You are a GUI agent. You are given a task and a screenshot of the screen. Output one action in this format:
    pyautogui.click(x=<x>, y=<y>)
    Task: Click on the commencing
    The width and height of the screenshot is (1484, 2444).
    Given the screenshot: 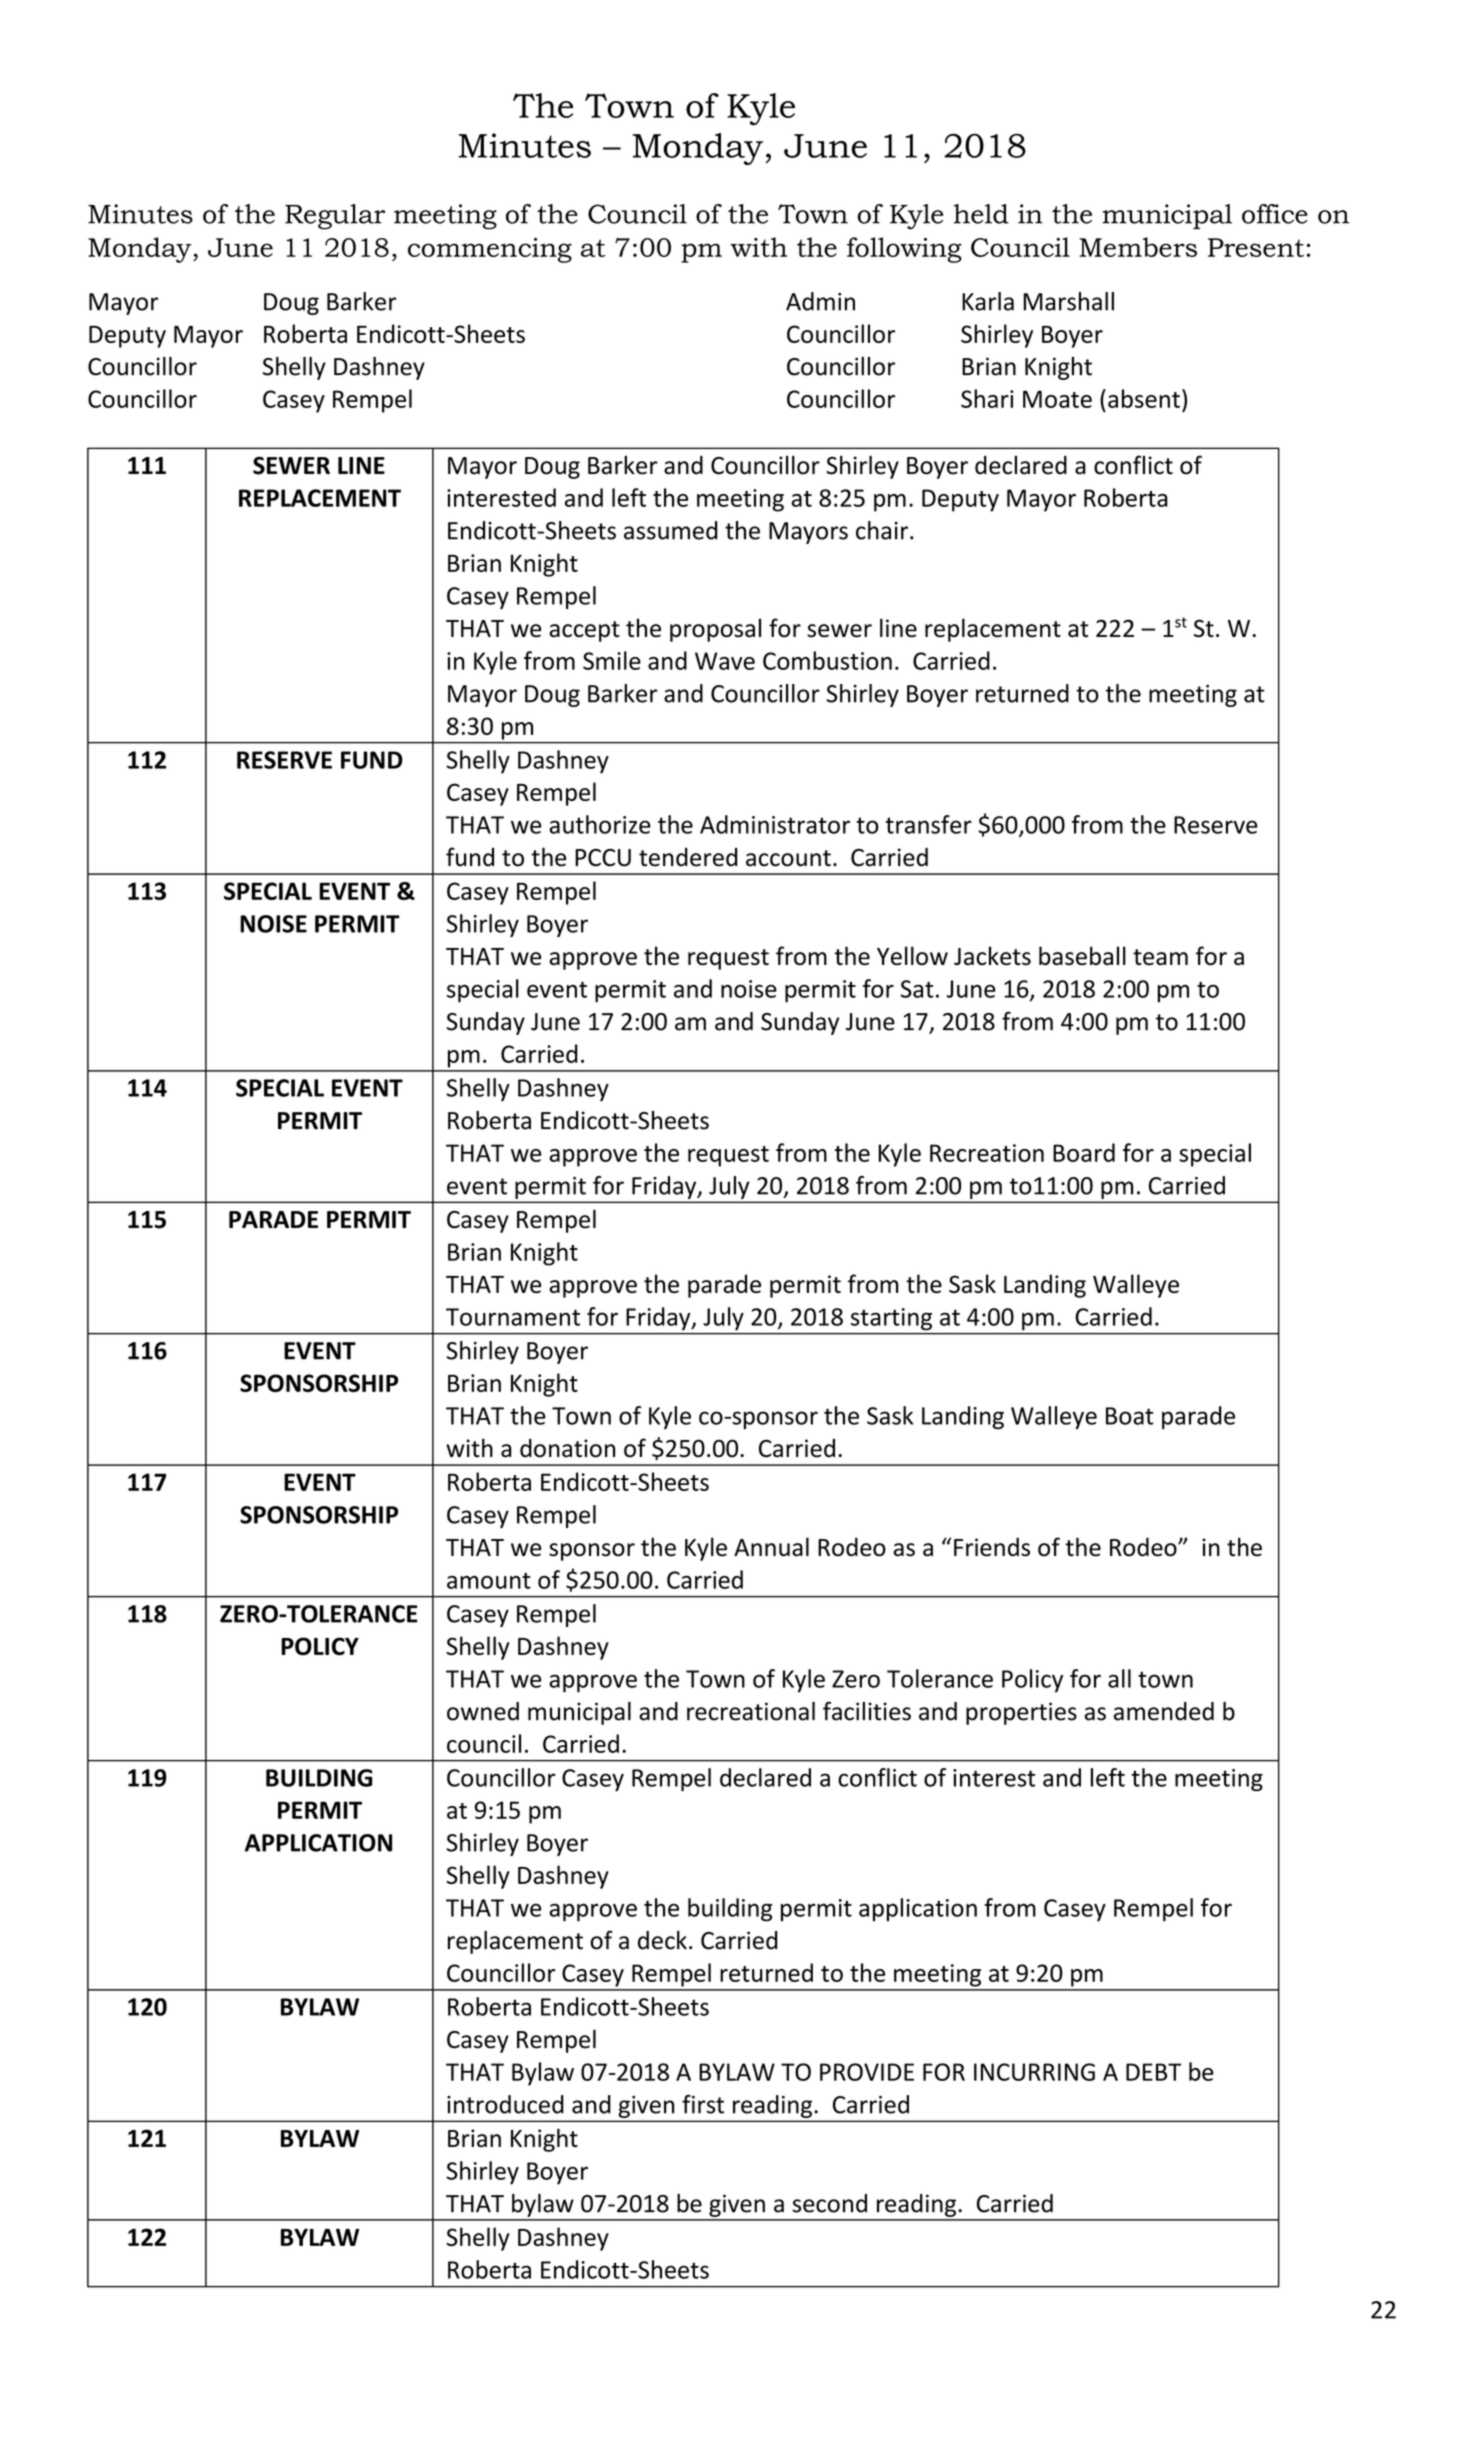 What is the action you would take?
    pyautogui.click(x=490, y=250)
